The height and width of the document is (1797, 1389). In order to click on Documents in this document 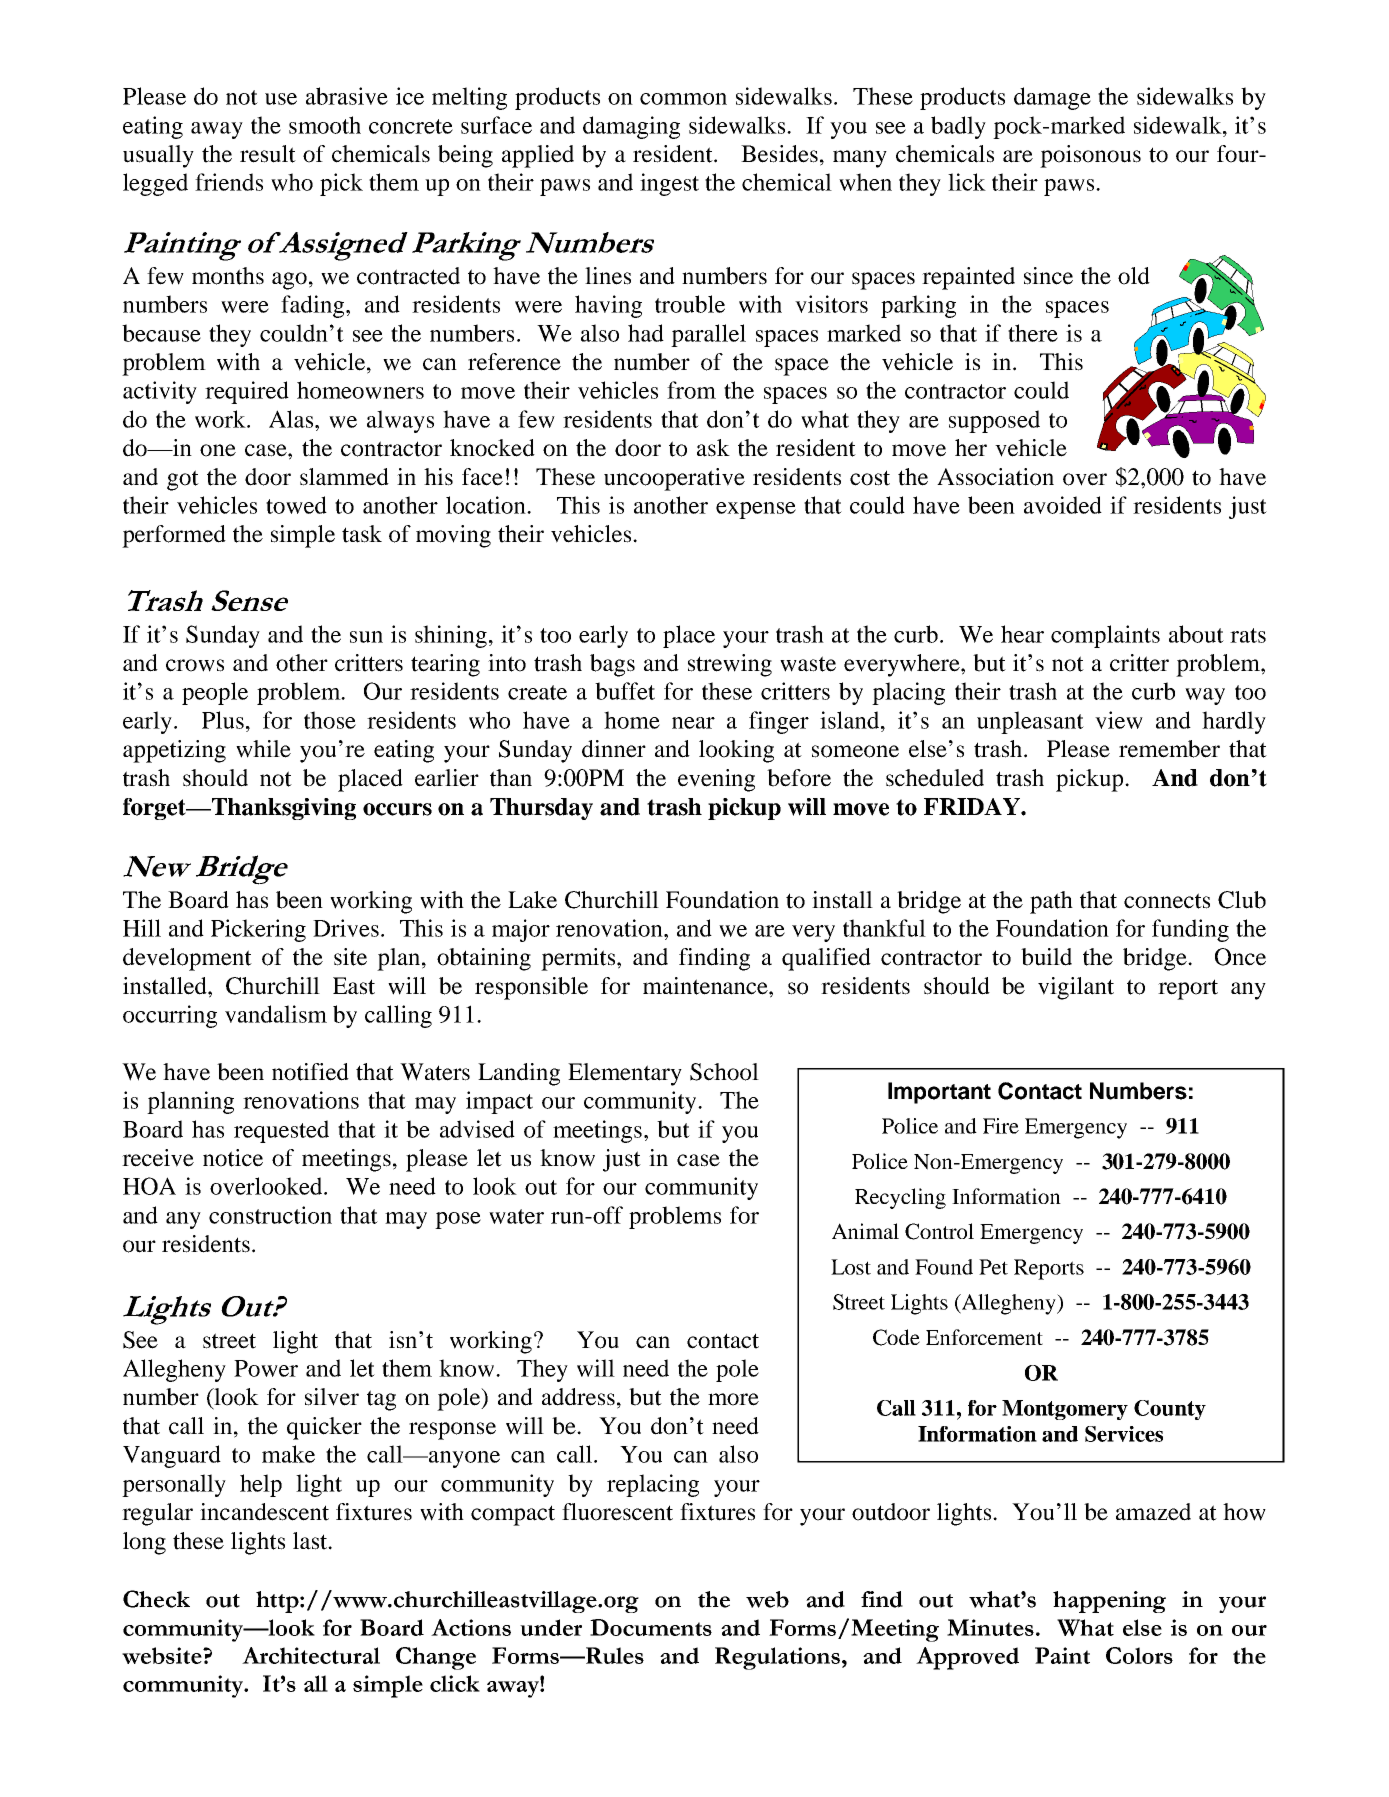, I will do `click(651, 1627)`.
